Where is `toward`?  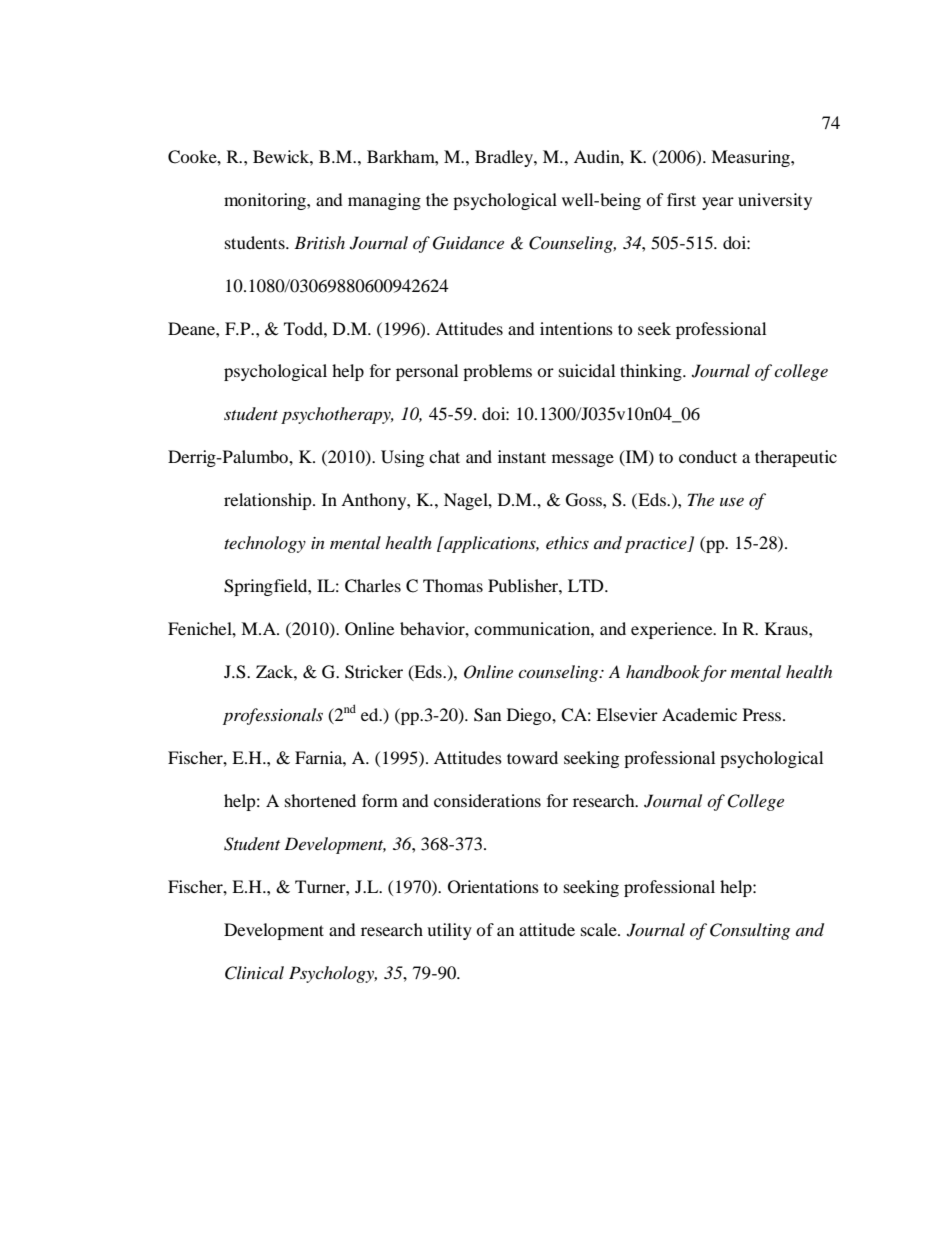 toward is located at coordinates (532, 757).
